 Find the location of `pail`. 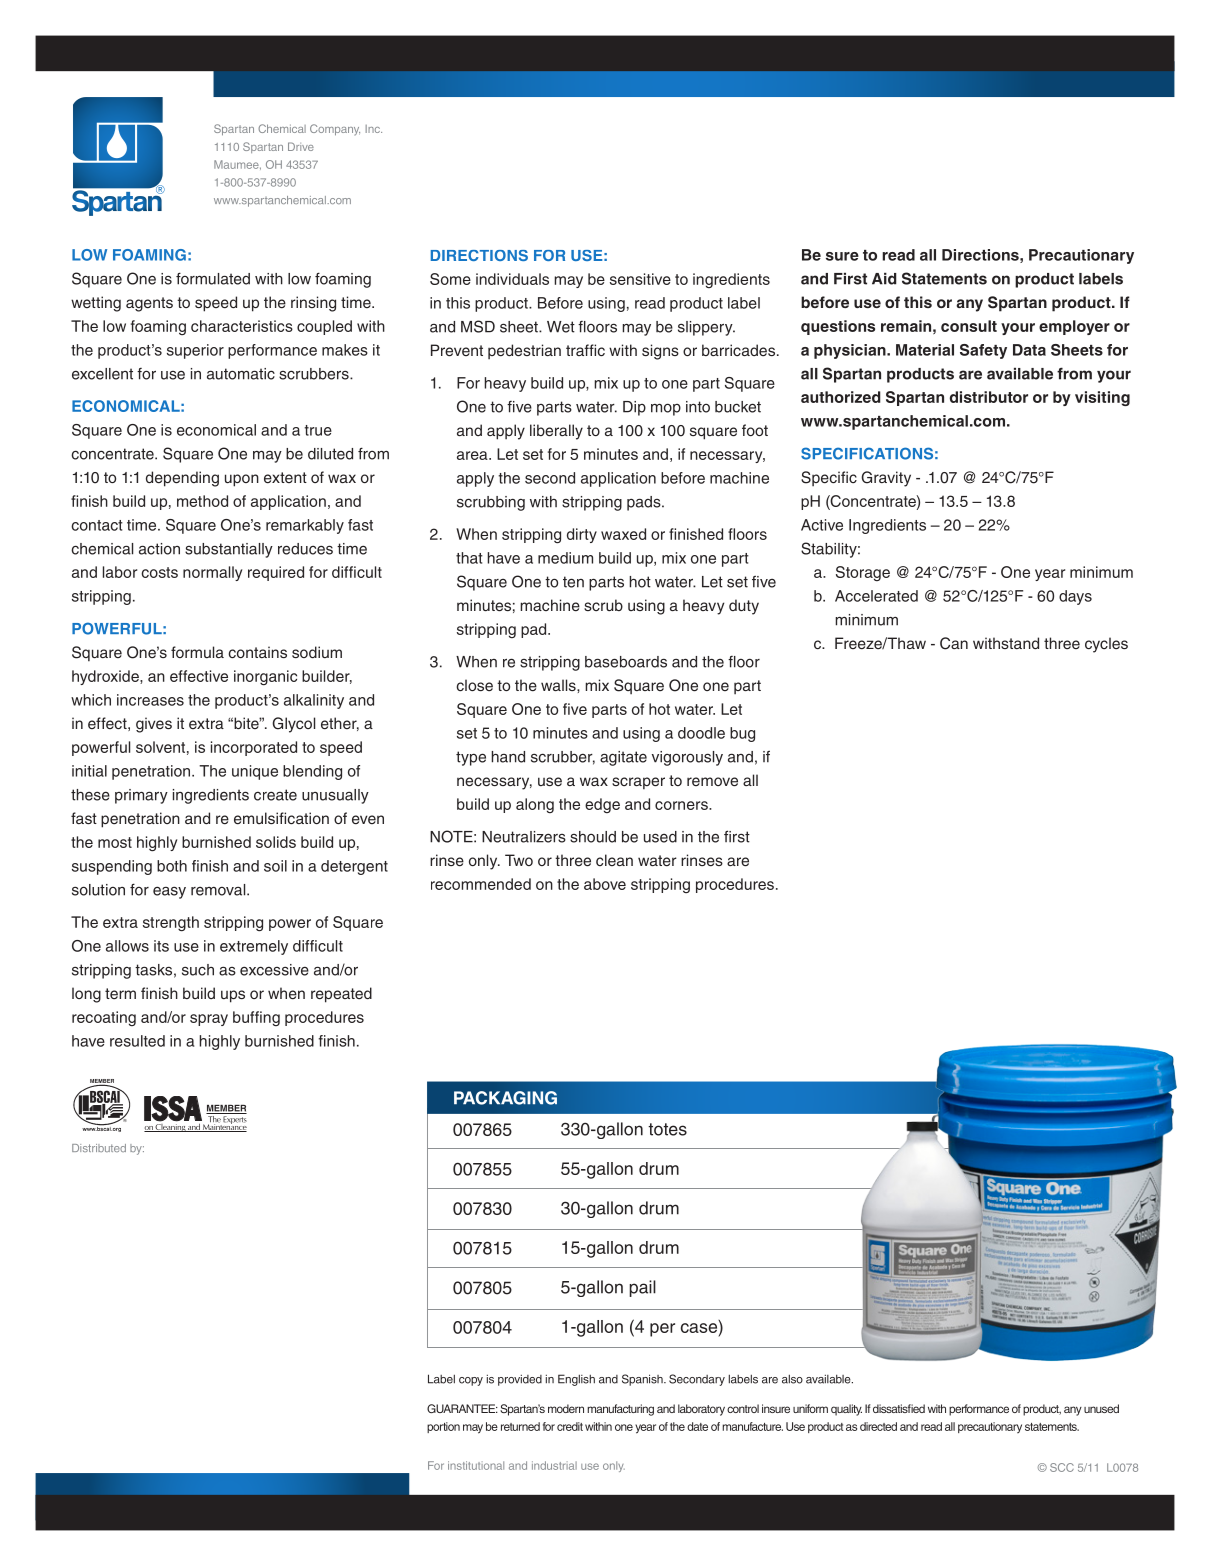

pail is located at coordinates (642, 1288).
